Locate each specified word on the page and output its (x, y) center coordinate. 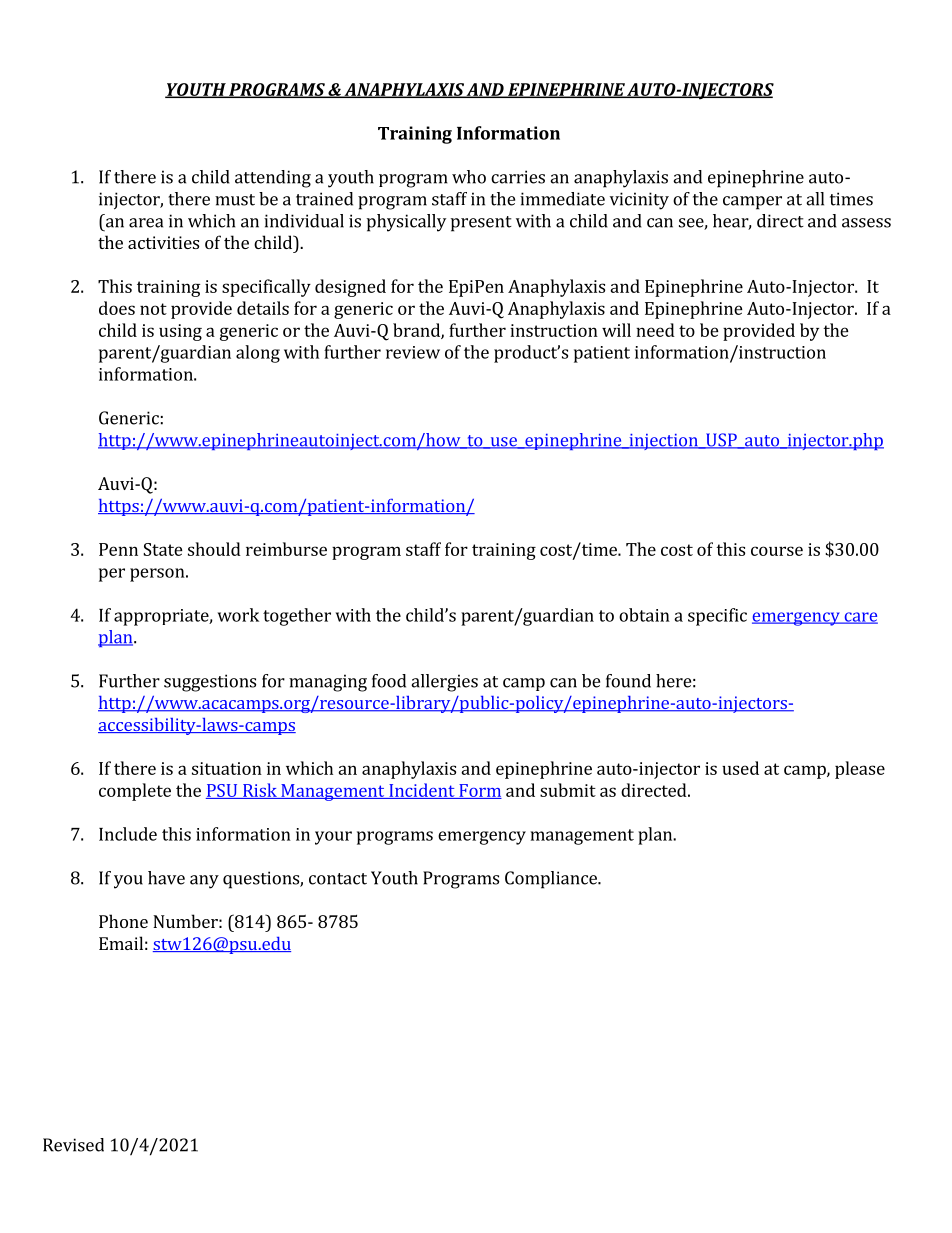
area (146, 223)
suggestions (210, 683)
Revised (73, 1145)
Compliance (552, 880)
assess (866, 223)
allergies (444, 683)
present (481, 224)
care (860, 618)
